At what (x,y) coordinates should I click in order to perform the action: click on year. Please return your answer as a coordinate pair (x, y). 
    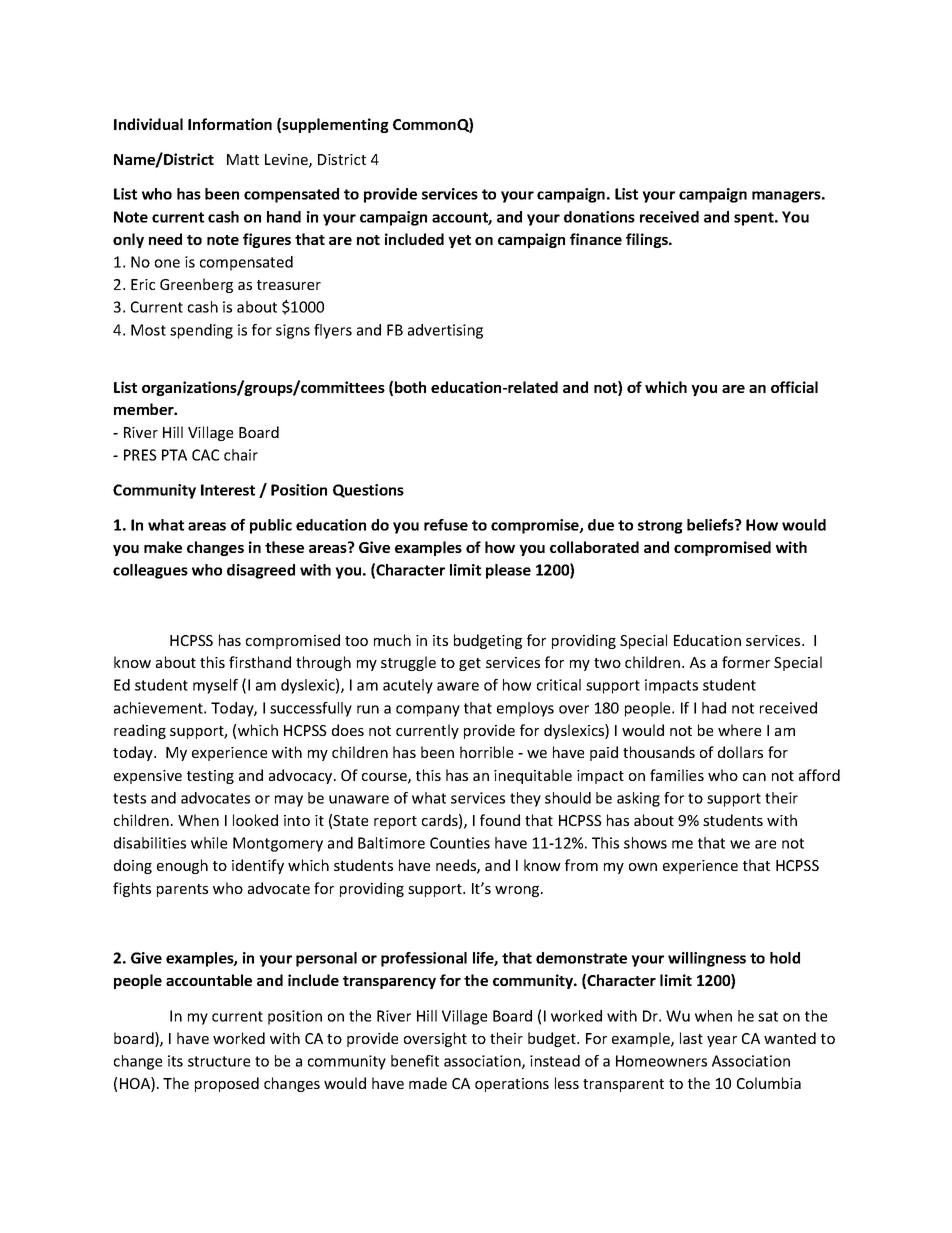
    Looking at the image, I should click on (722, 1041).
